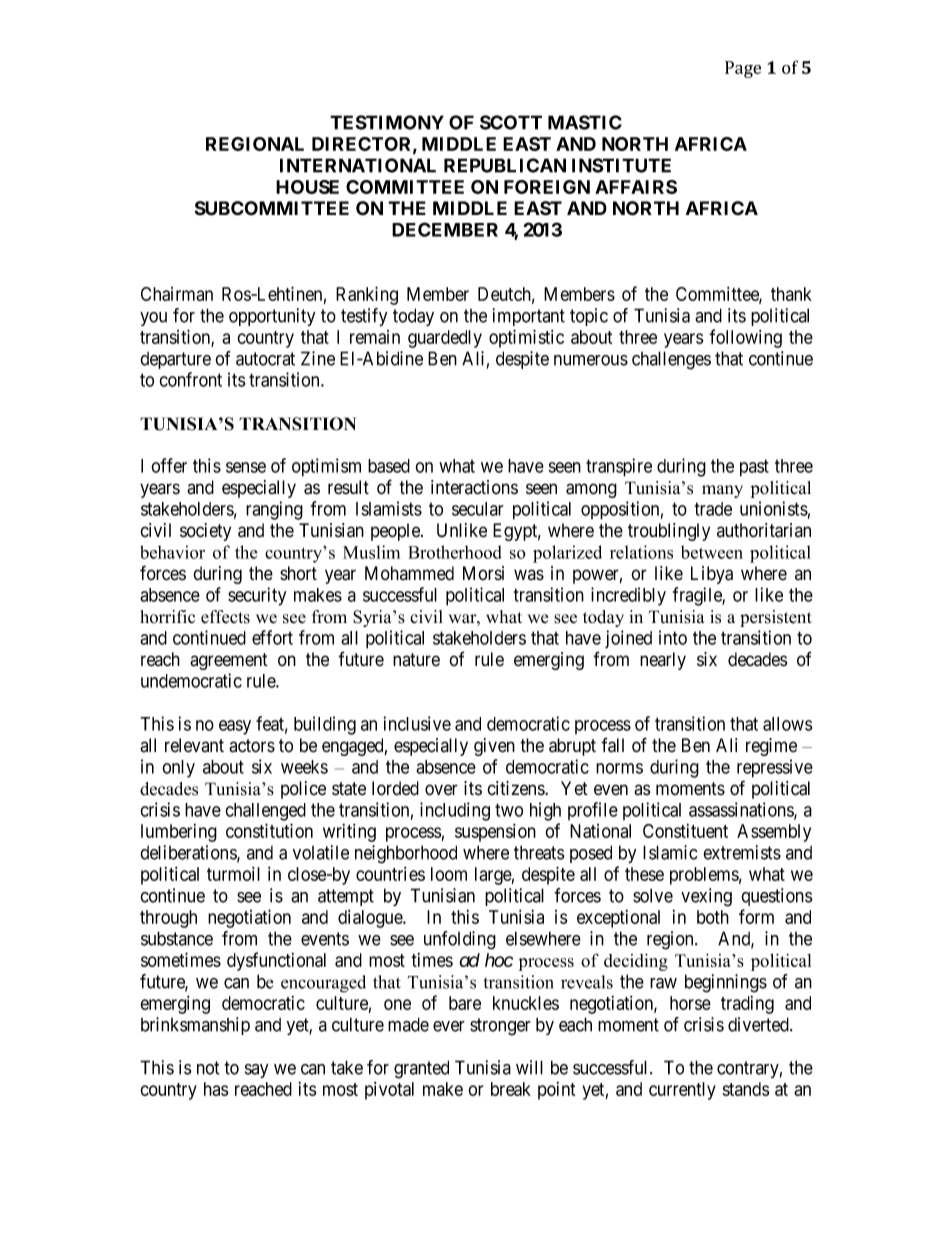 This document has height=1233, width=952. I want to click on Libya, so click(712, 575).
